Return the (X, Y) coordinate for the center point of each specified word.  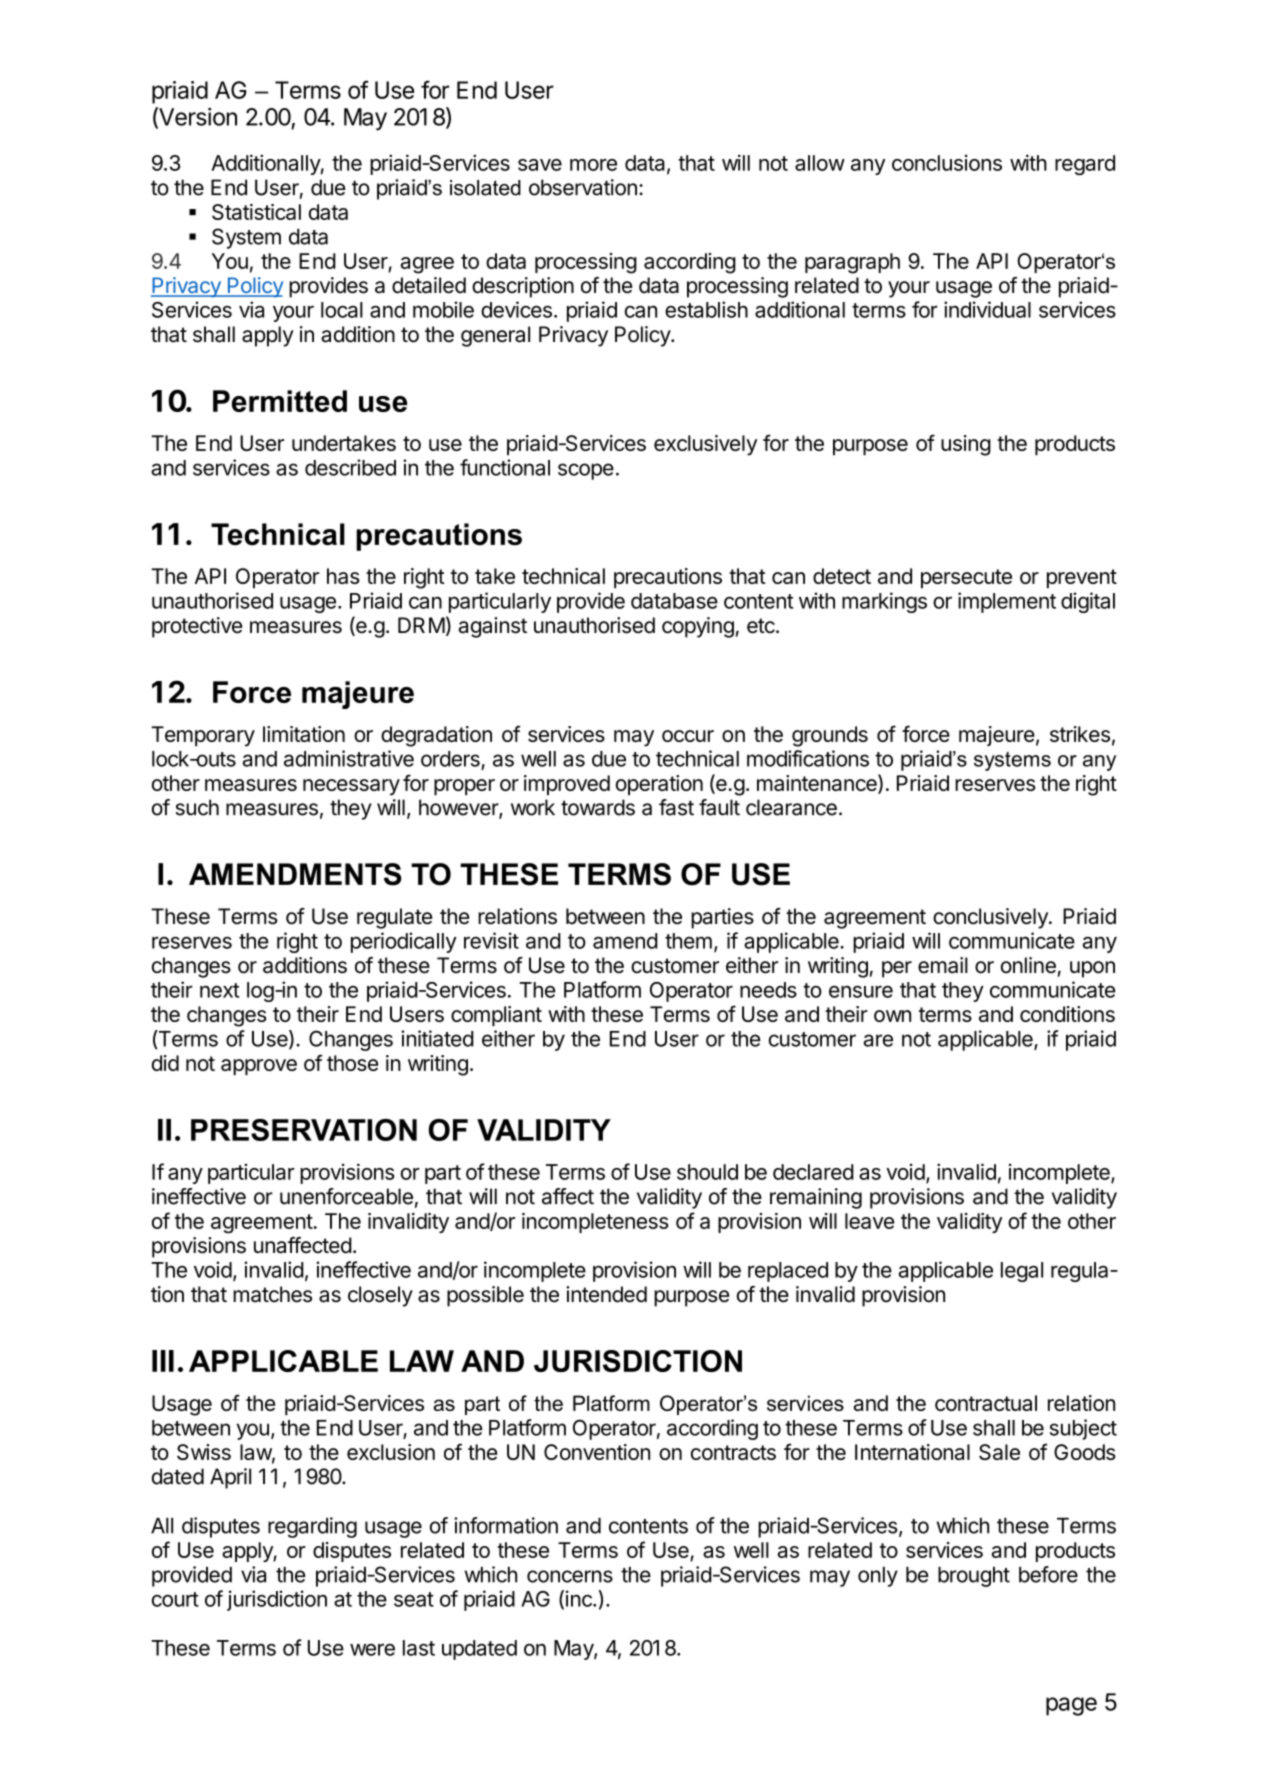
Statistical (256, 212)
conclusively (991, 918)
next (219, 990)
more (593, 165)
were (372, 1649)
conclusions (947, 163)
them (688, 941)
